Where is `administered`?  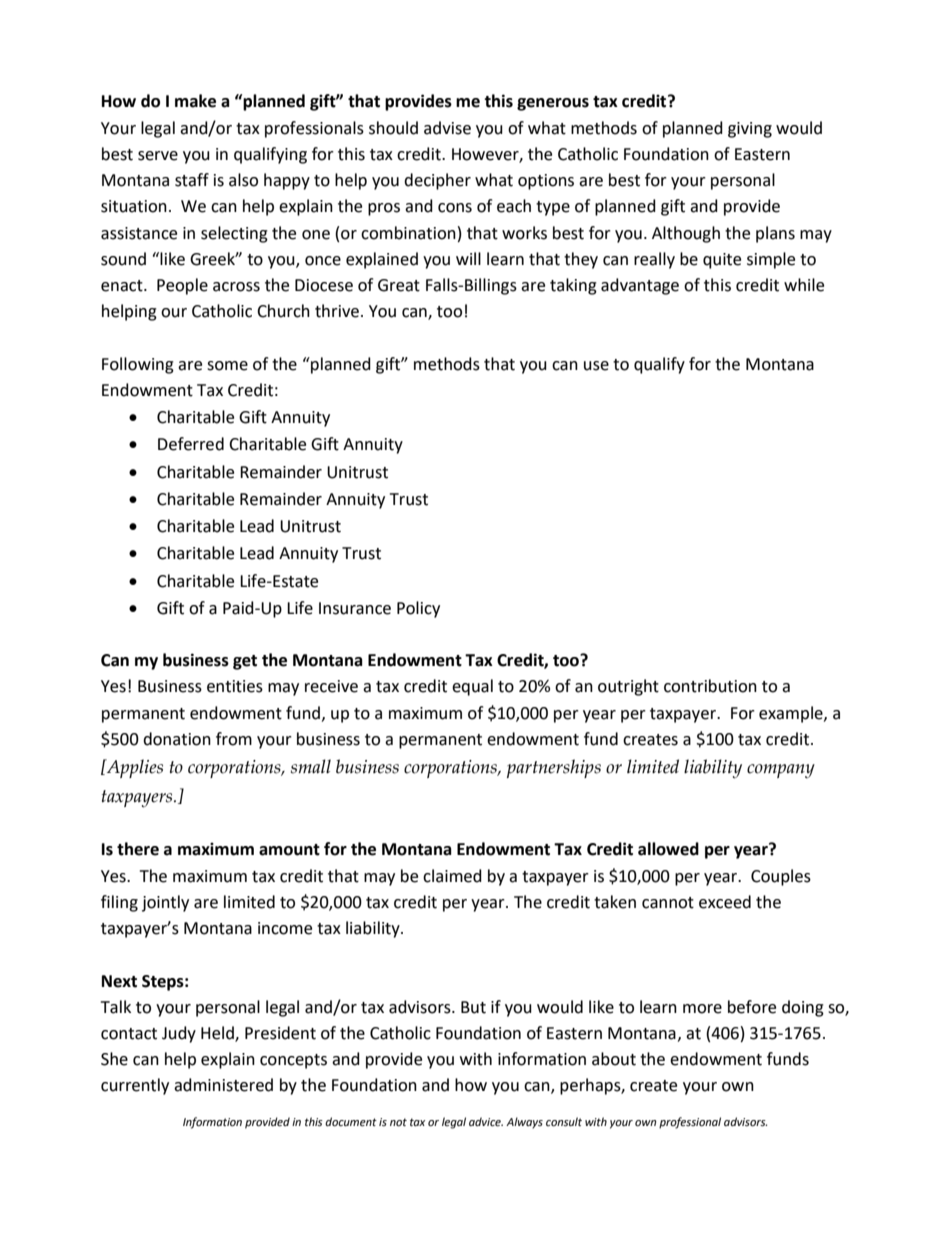
administered is located at coordinates (223, 1085).
